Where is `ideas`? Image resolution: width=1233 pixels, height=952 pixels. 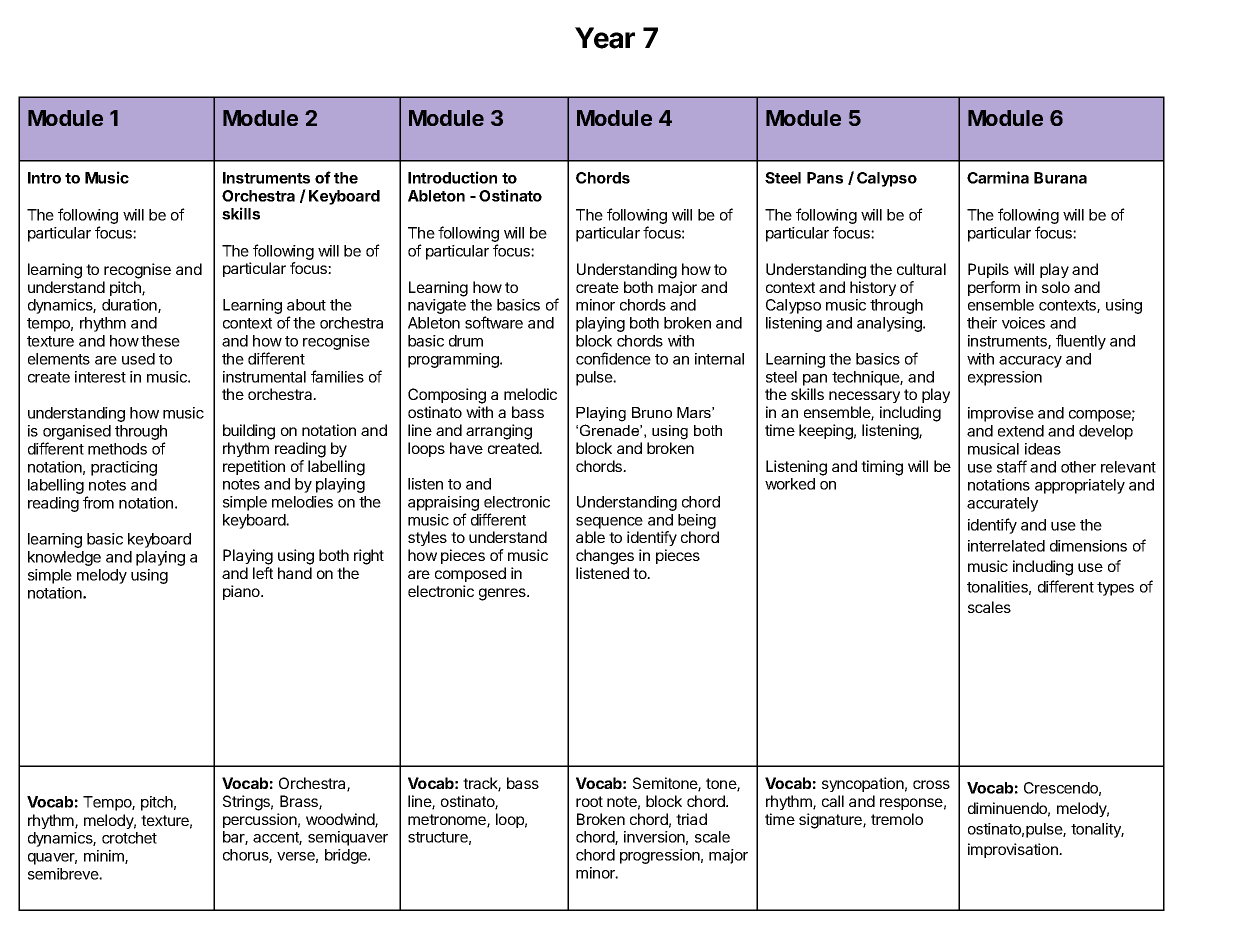 ideas is located at coordinates (1043, 449).
